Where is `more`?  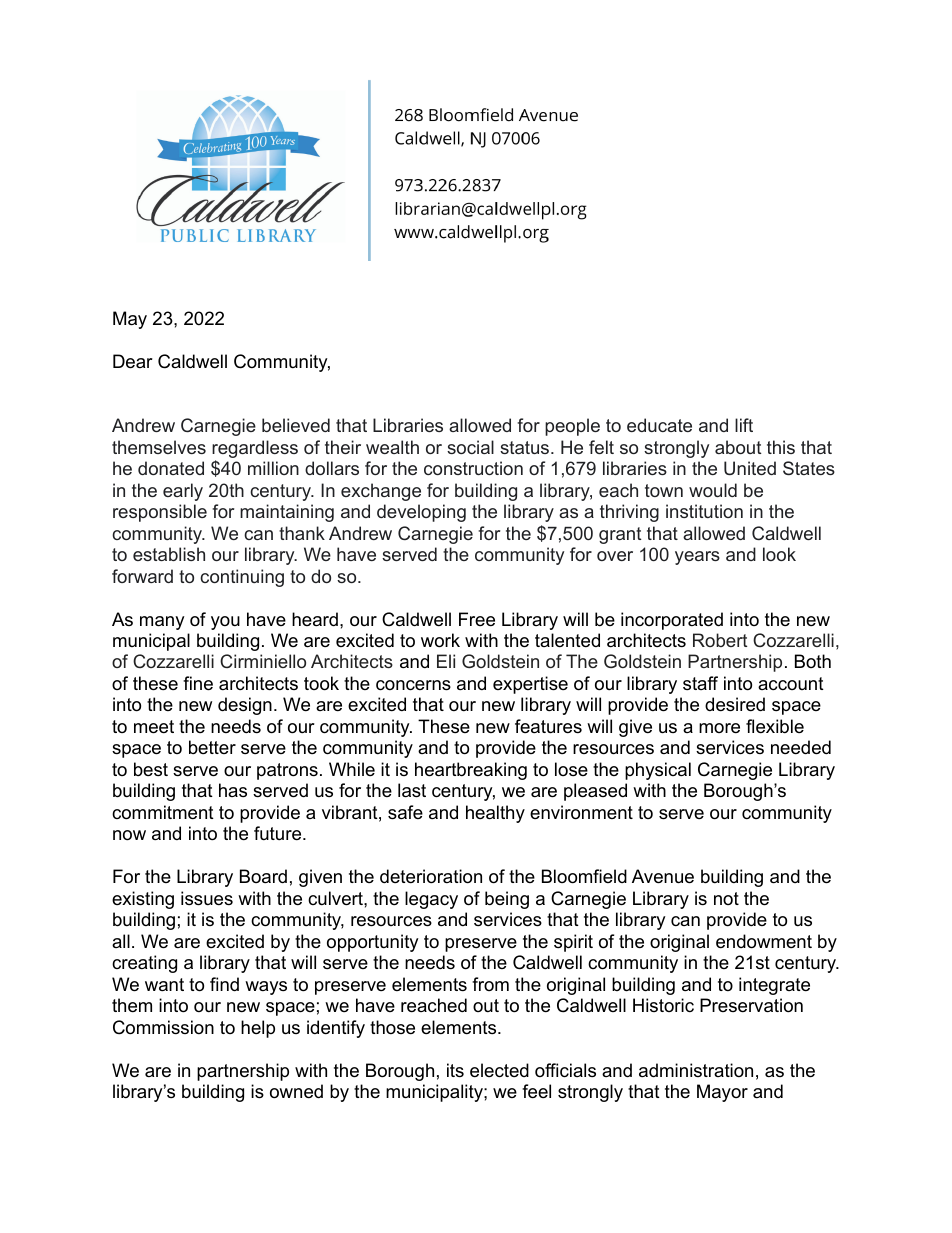
more is located at coordinates (719, 728).
